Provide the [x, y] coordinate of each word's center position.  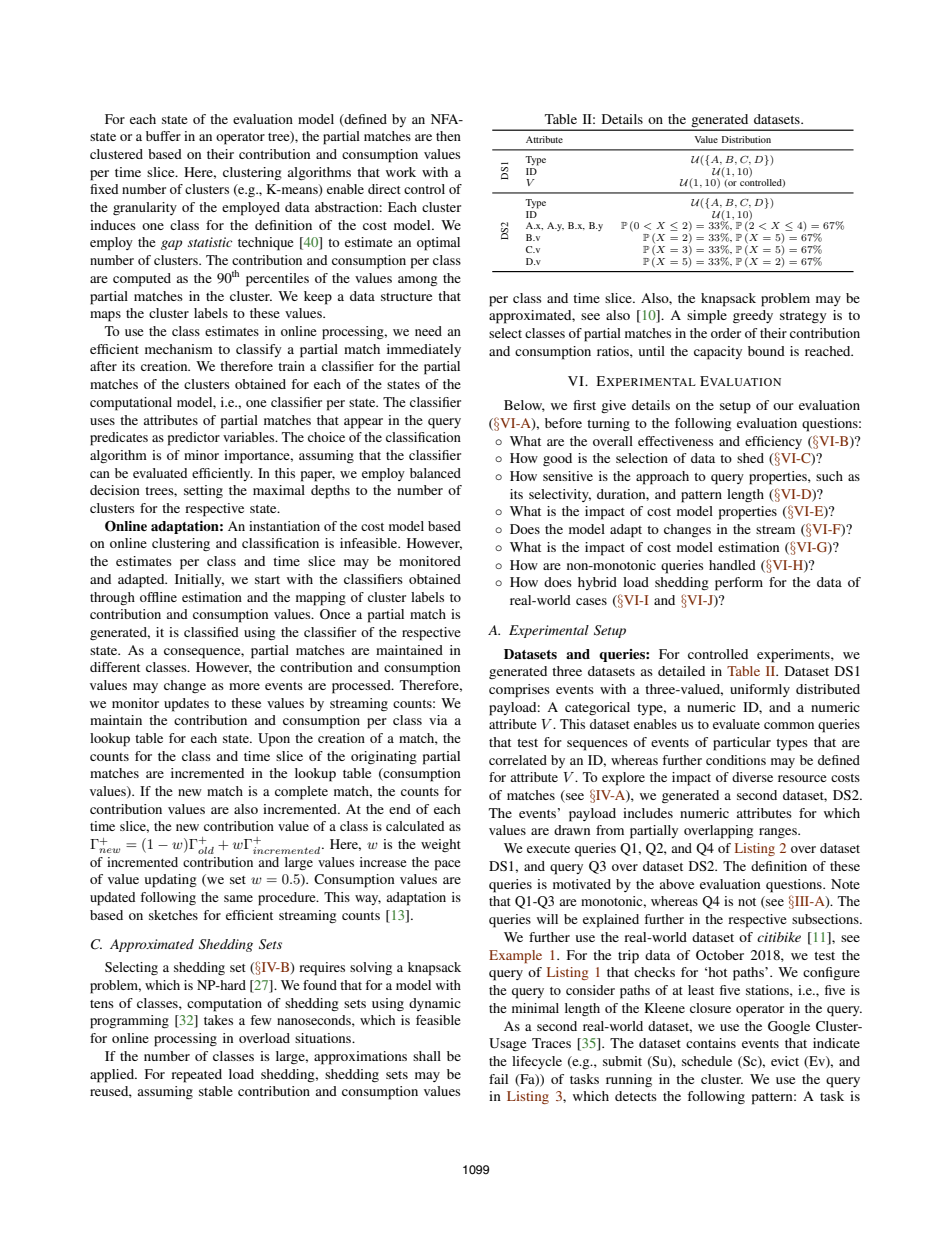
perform [739, 584]
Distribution [746, 139]
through [112, 598]
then [448, 136]
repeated [196, 1076]
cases [591, 601]
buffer [163, 136]
